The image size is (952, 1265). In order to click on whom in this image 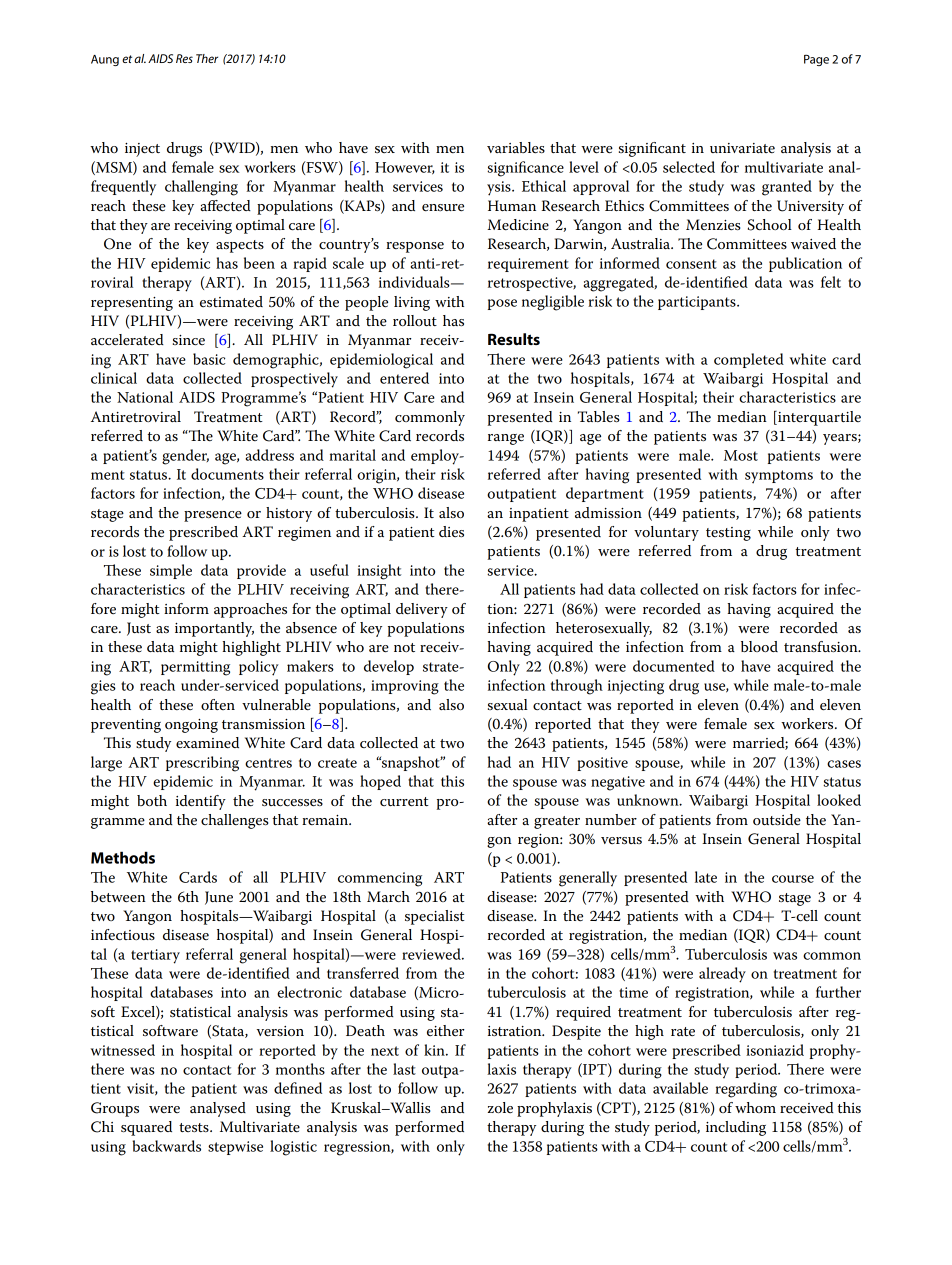, I will do `click(755, 1107)`.
